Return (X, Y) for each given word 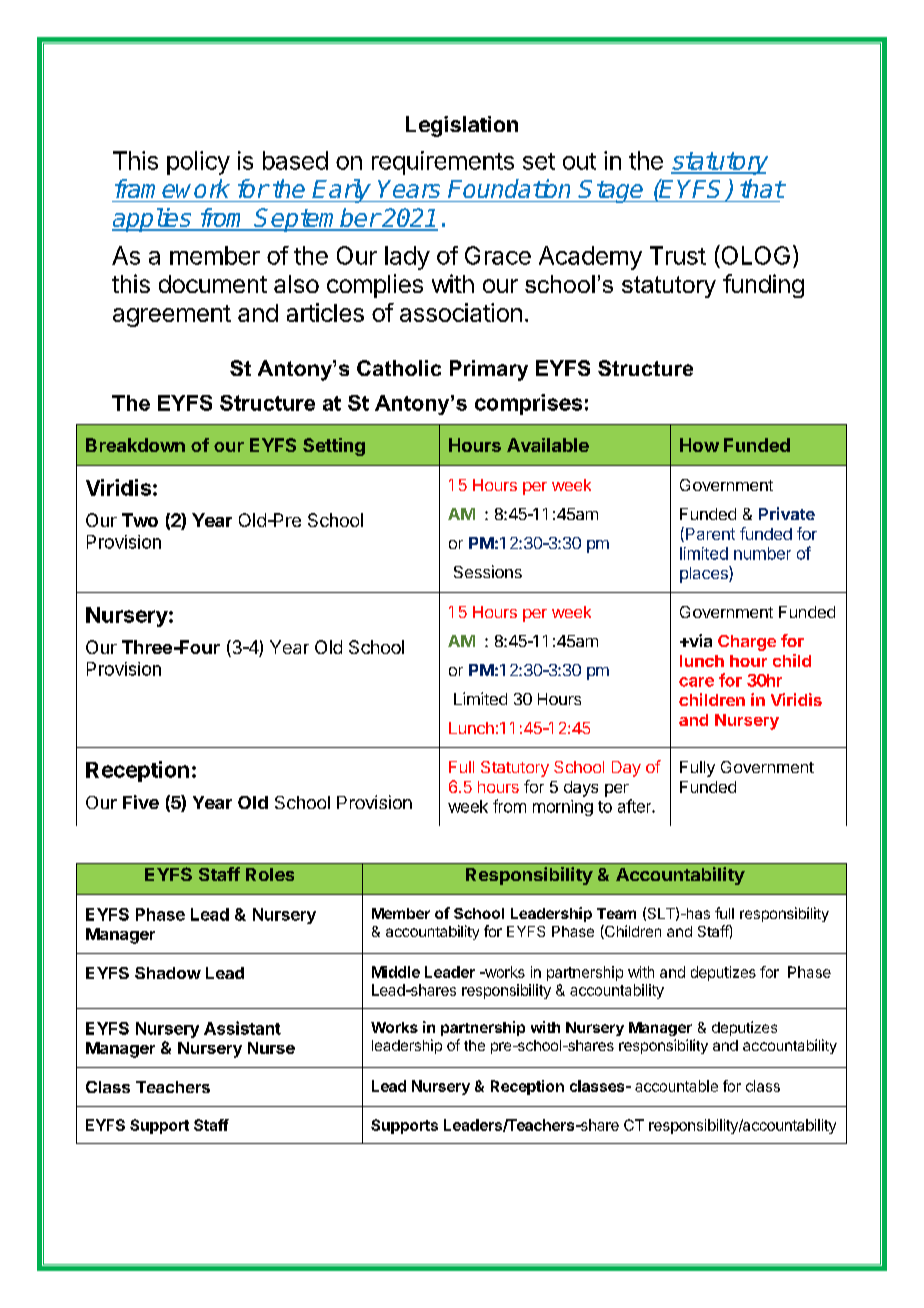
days (581, 789)
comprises (528, 404)
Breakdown (135, 445)
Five (141, 802)
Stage (612, 191)
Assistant (242, 1028)
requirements (443, 163)
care (696, 682)
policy (198, 163)
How (699, 445)
